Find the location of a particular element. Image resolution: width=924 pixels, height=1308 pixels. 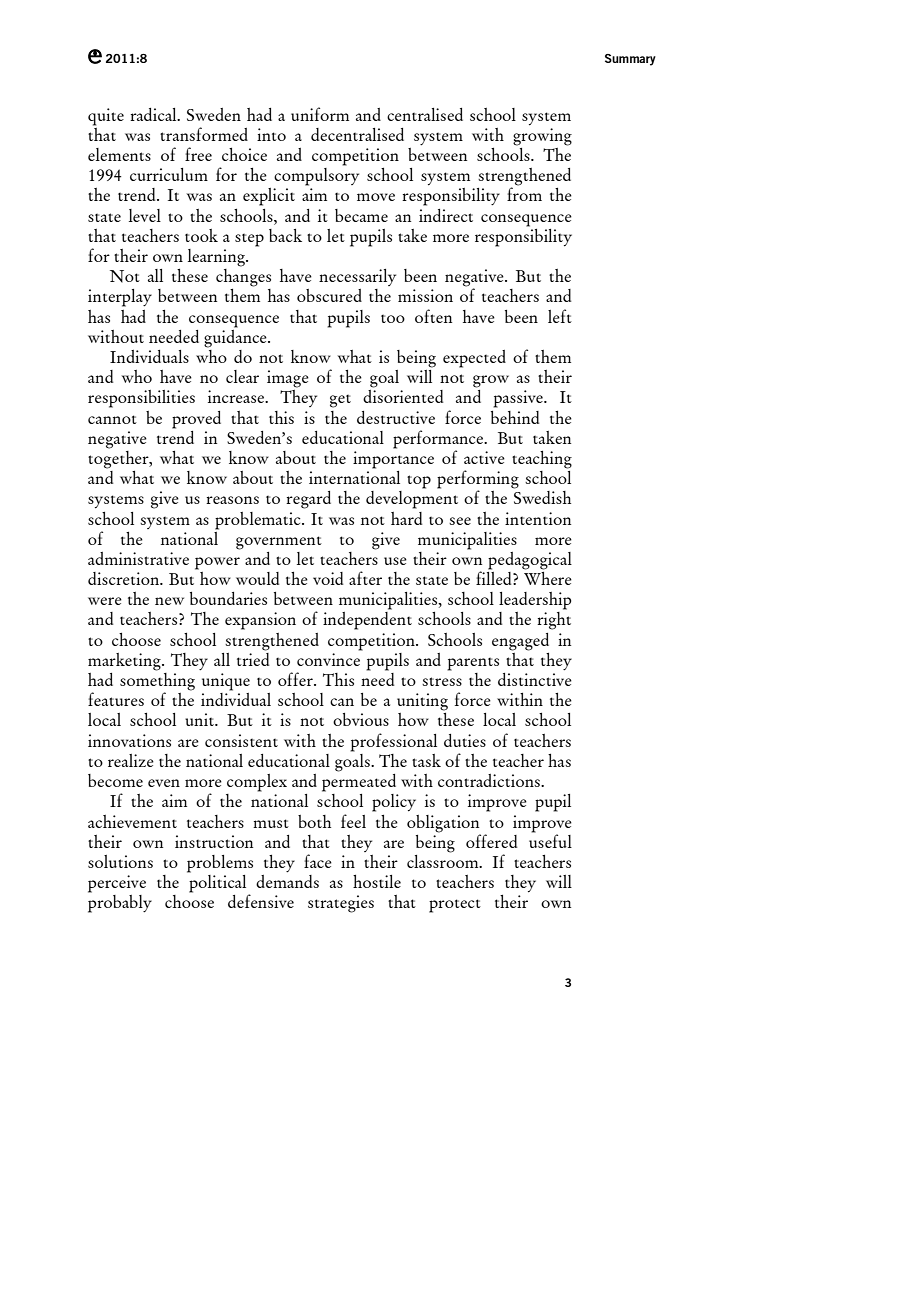

responsibilities is located at coordinates (141, 399).
